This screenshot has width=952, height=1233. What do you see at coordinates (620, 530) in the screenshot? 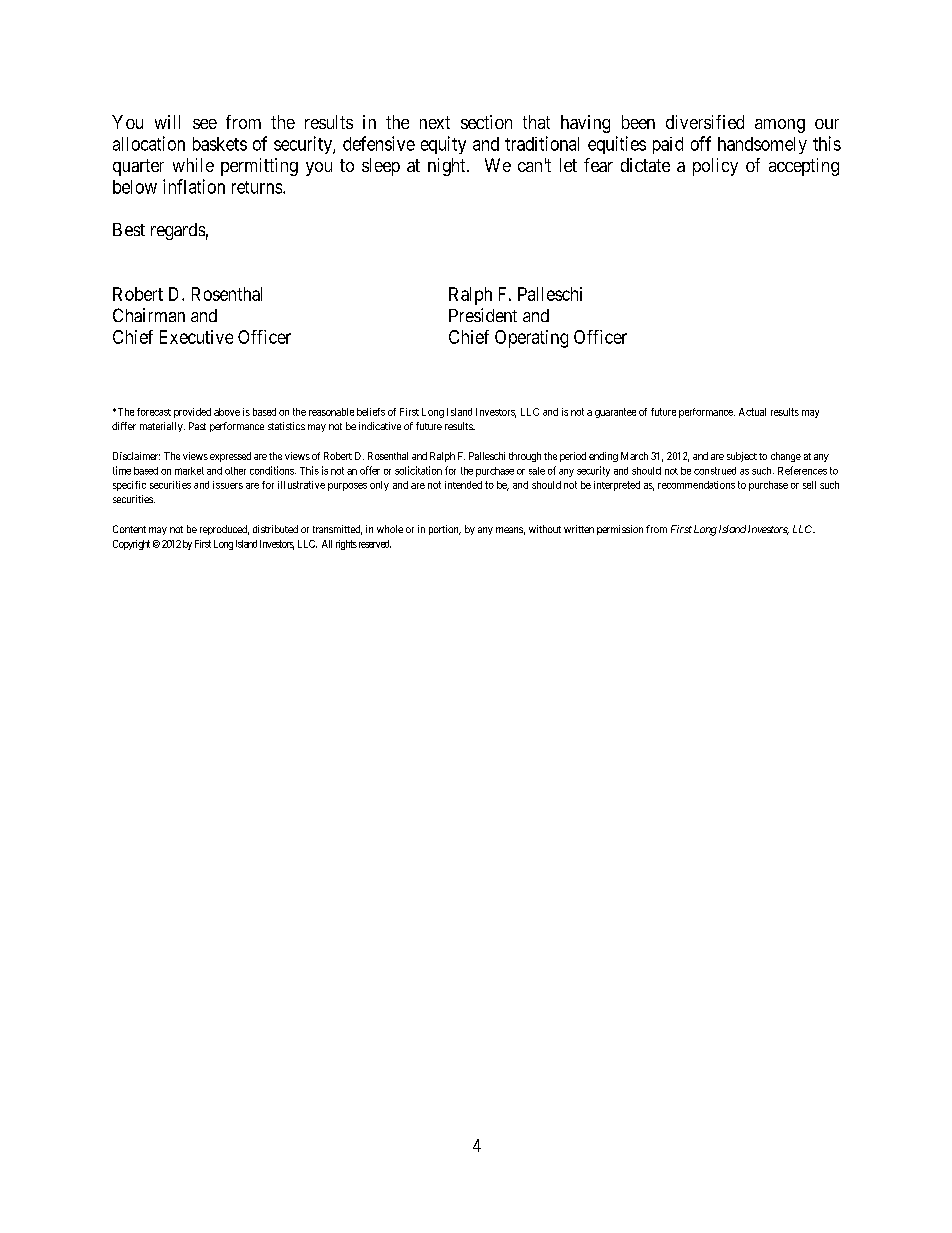
I see `permission` at bounding box center [620, 530].
